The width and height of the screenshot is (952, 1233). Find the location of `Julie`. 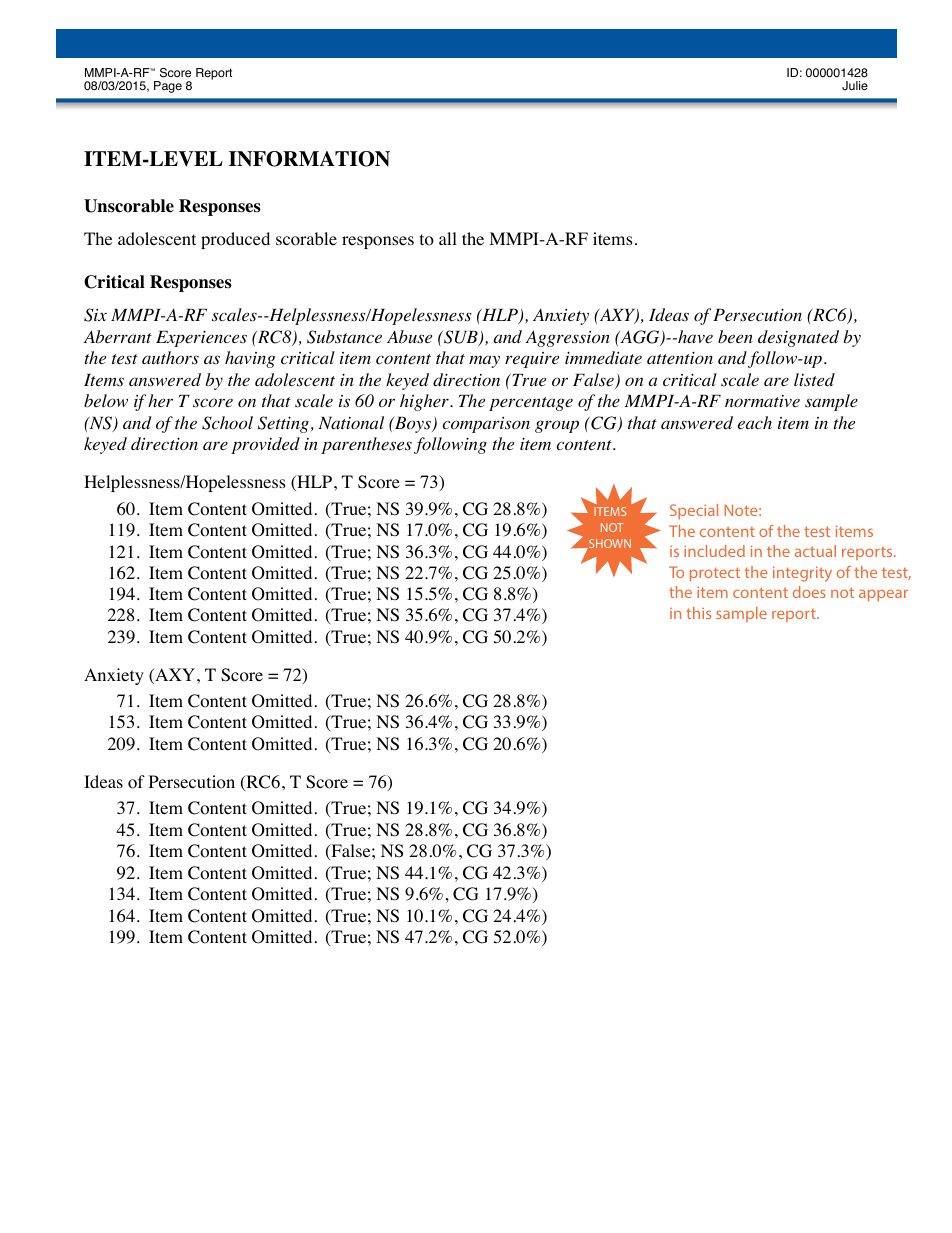

Julie is located at coordinates (855, 86).
